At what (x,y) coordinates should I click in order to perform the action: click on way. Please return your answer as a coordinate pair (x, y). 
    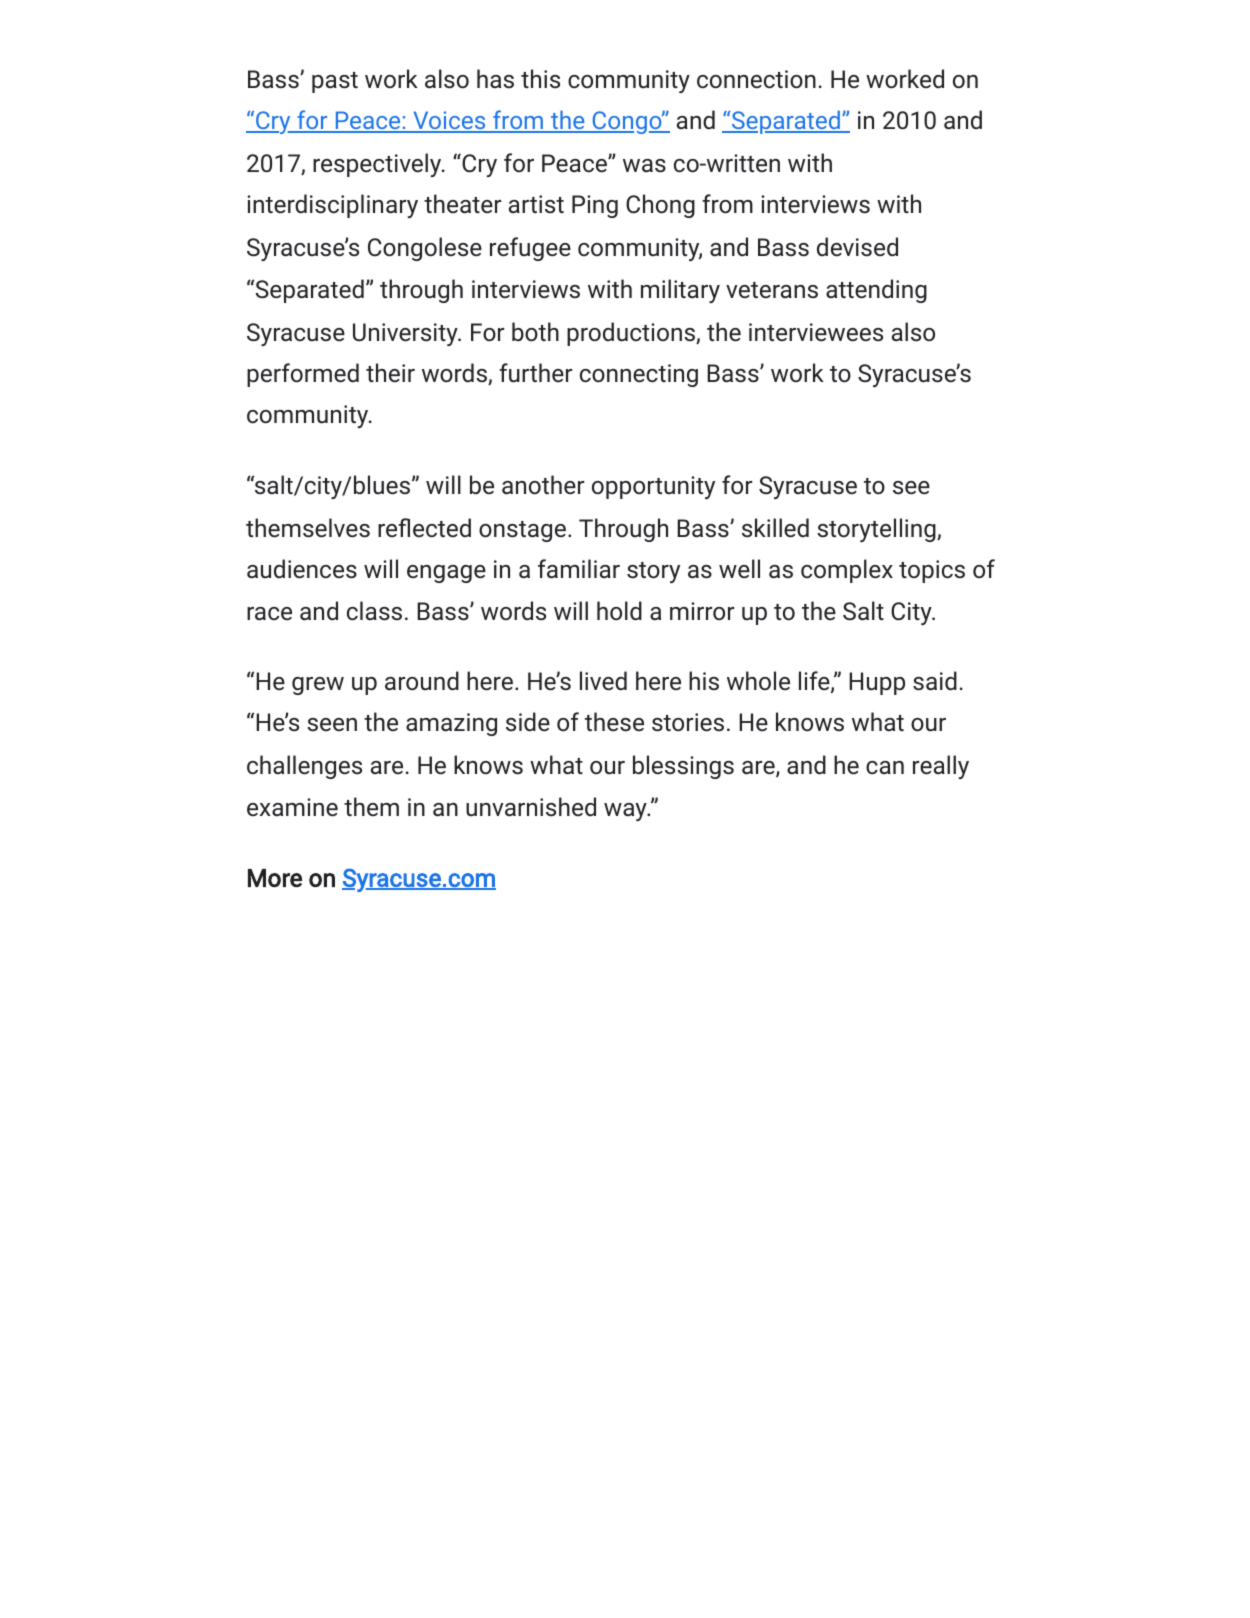
    Looking at the image, I should click on (626, 812).
